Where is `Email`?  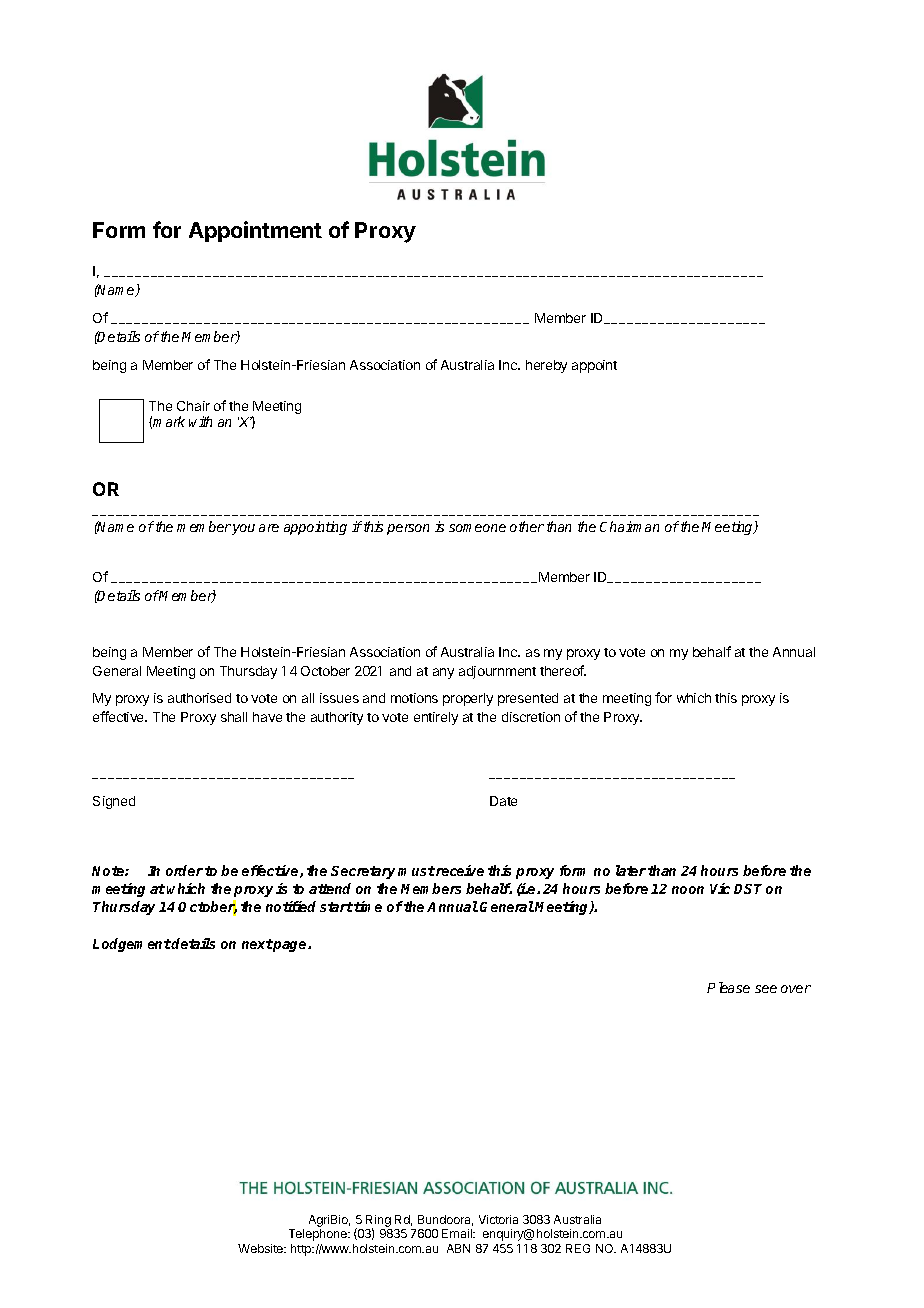 Email is located at coordinates (458, 1233).
